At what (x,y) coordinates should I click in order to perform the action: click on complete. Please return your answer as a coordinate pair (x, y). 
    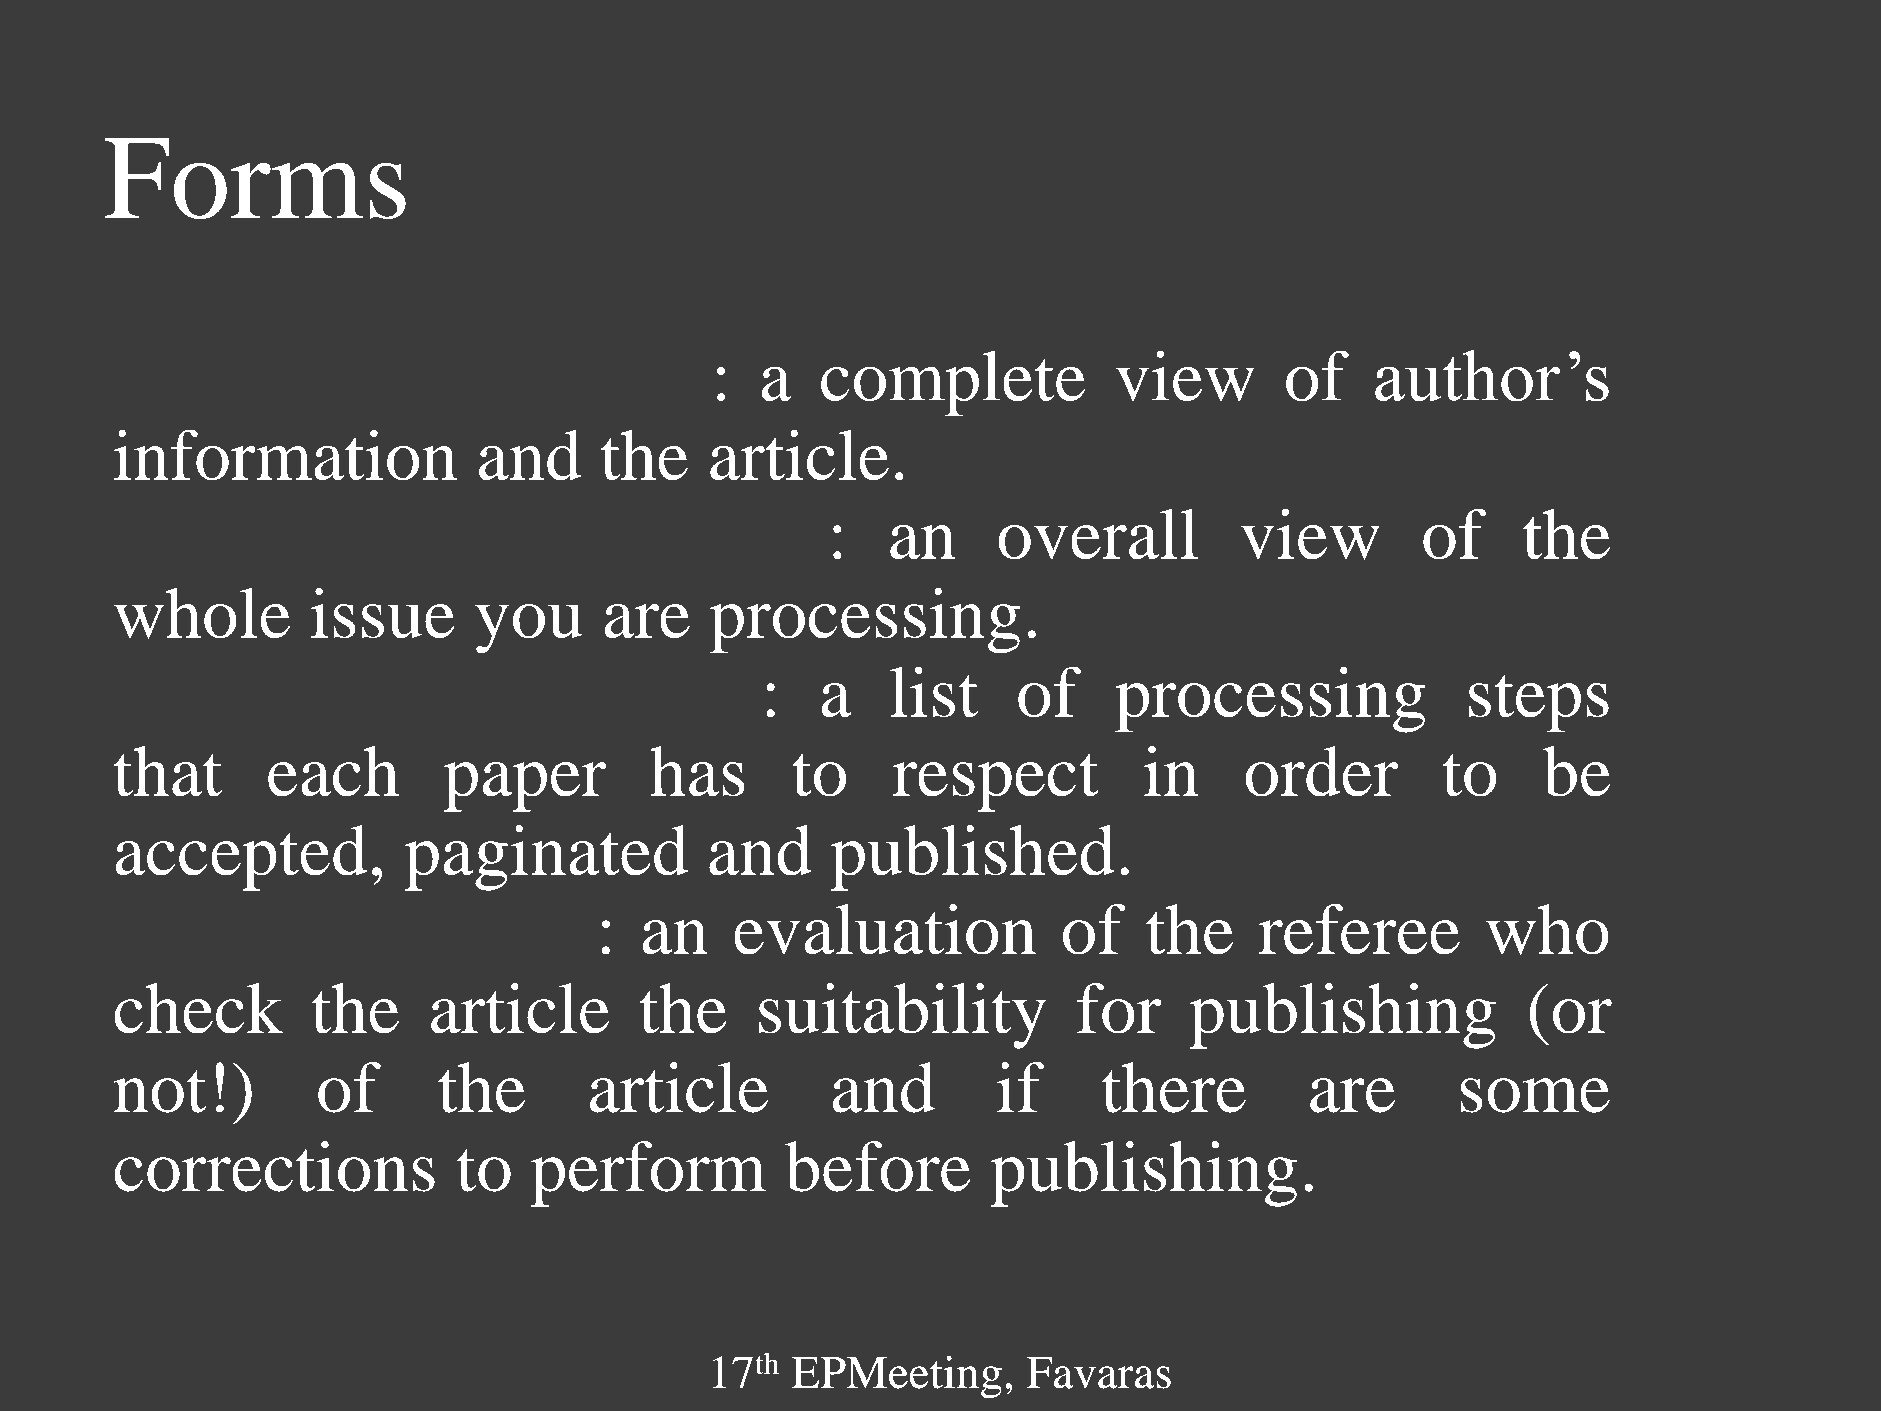
    Looking at the image, I should click on (953, 384).
